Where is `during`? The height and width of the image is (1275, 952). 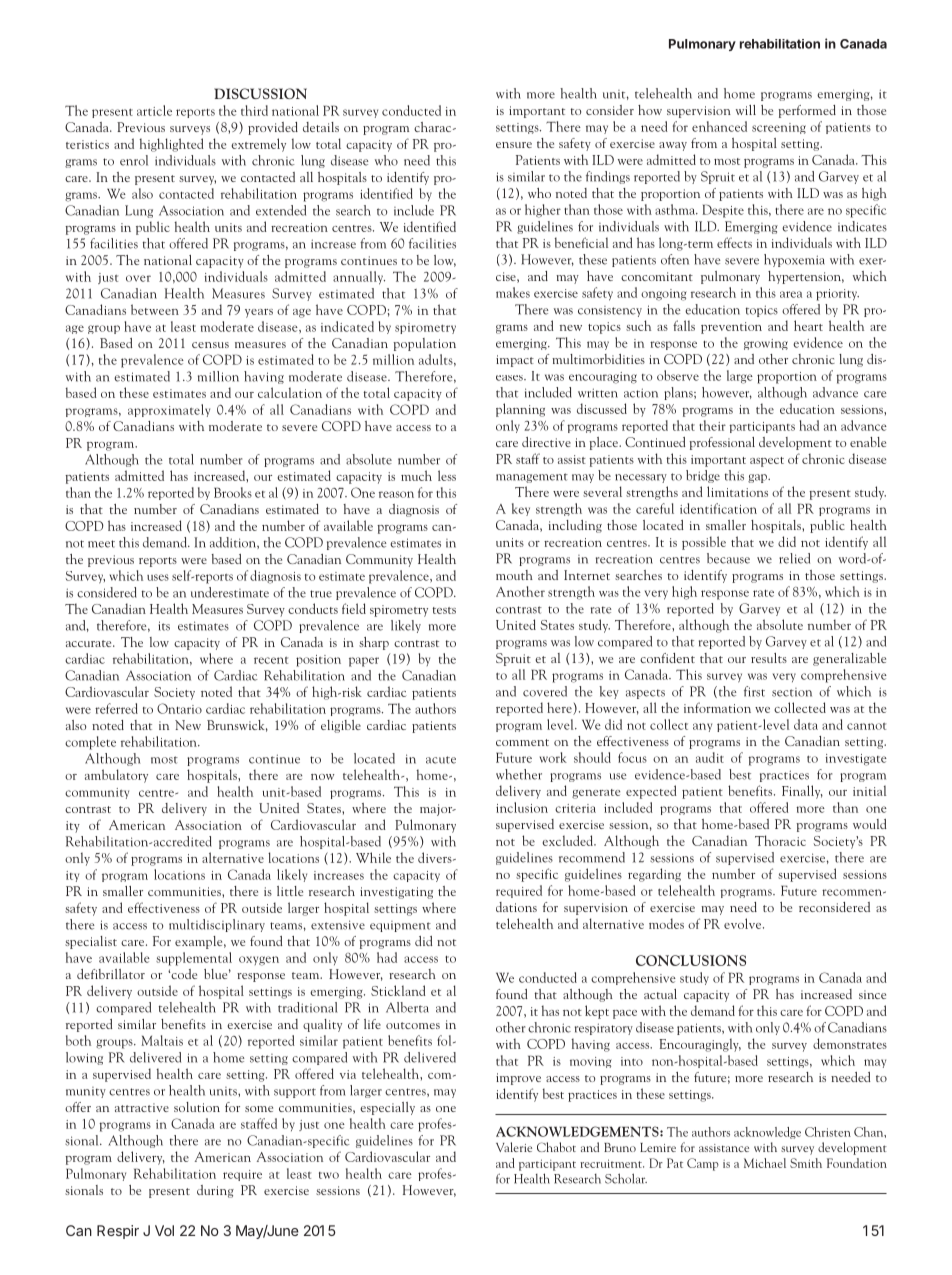
during is located at coordinates (215, 1191).
